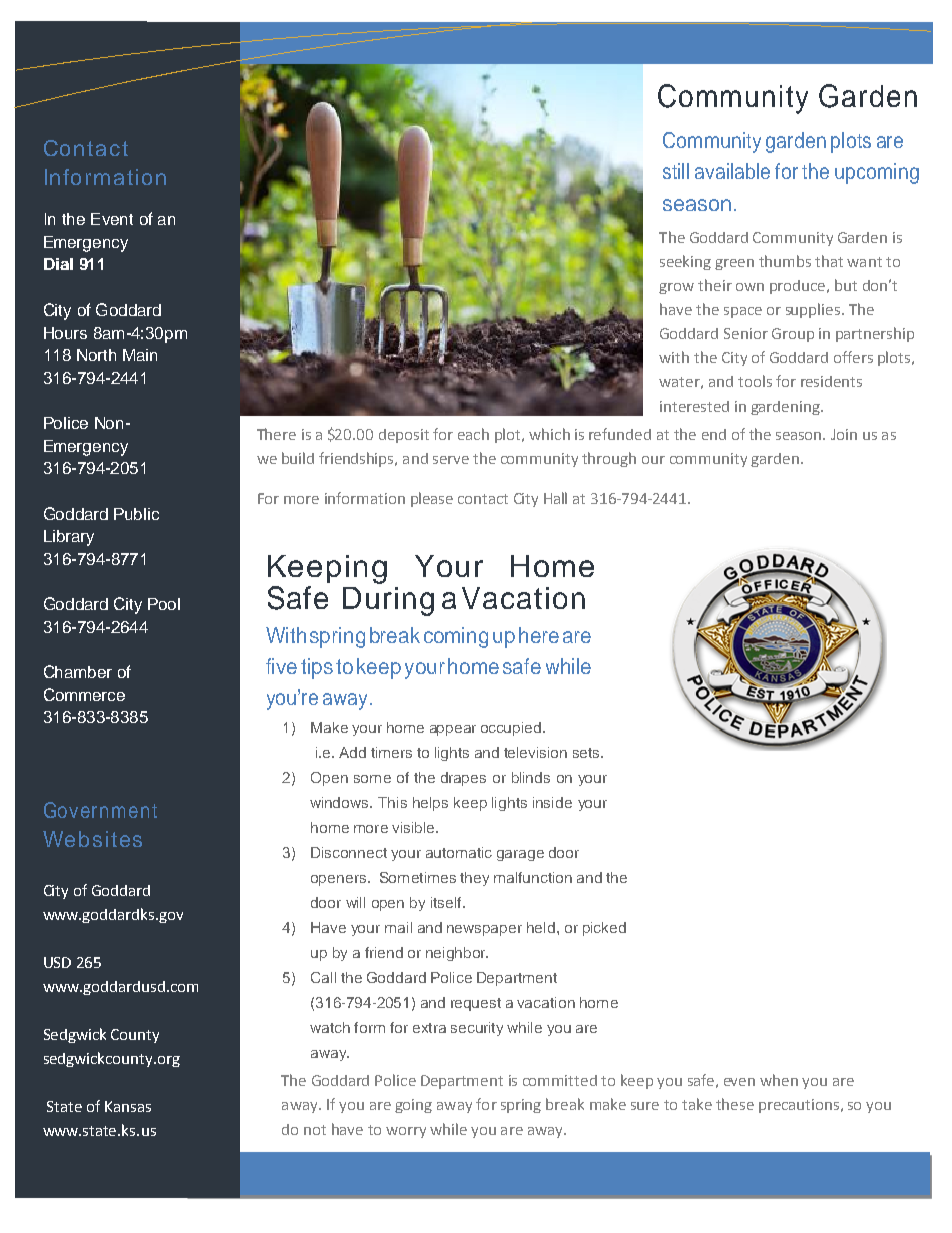  Describe the element at coordinates (732, 171) in the image. I see `available` at that location.
